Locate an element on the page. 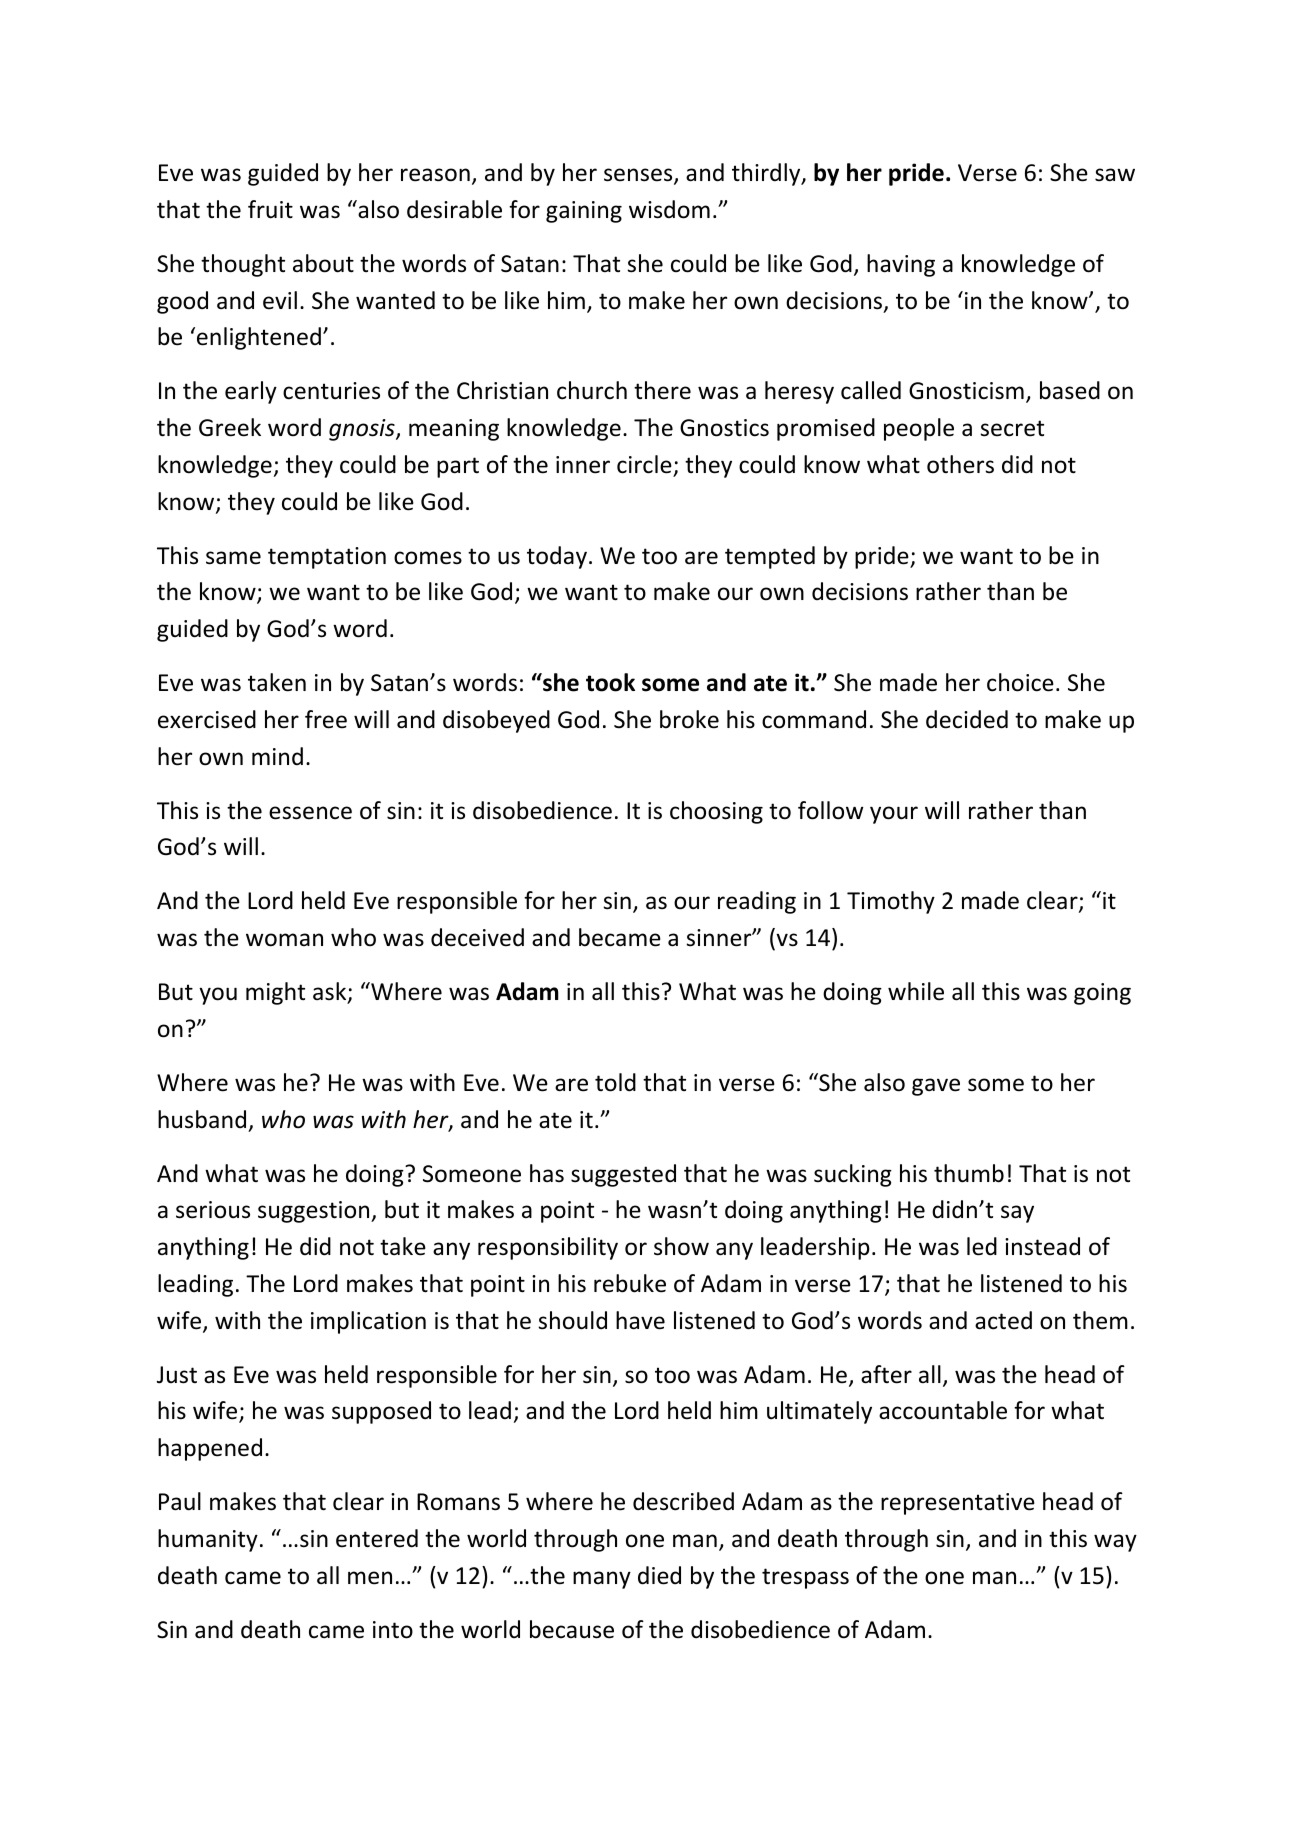 The height and width of the page is (1834, 1296). having is located at coordinates (901, 265).
